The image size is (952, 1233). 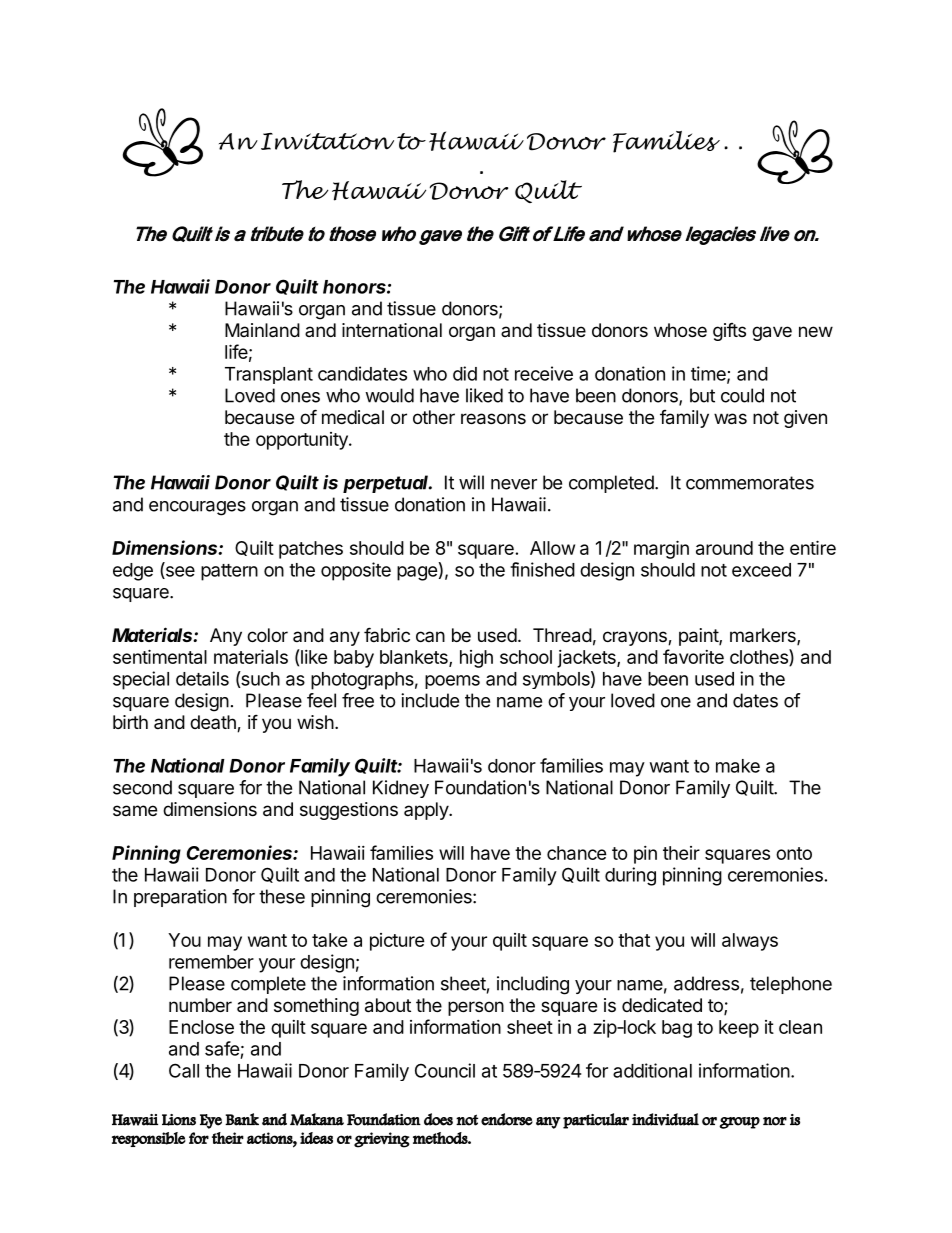 What do you see at coordinates (397, 942) in the document?
I see `picture` at bounding box center [397, 942].
